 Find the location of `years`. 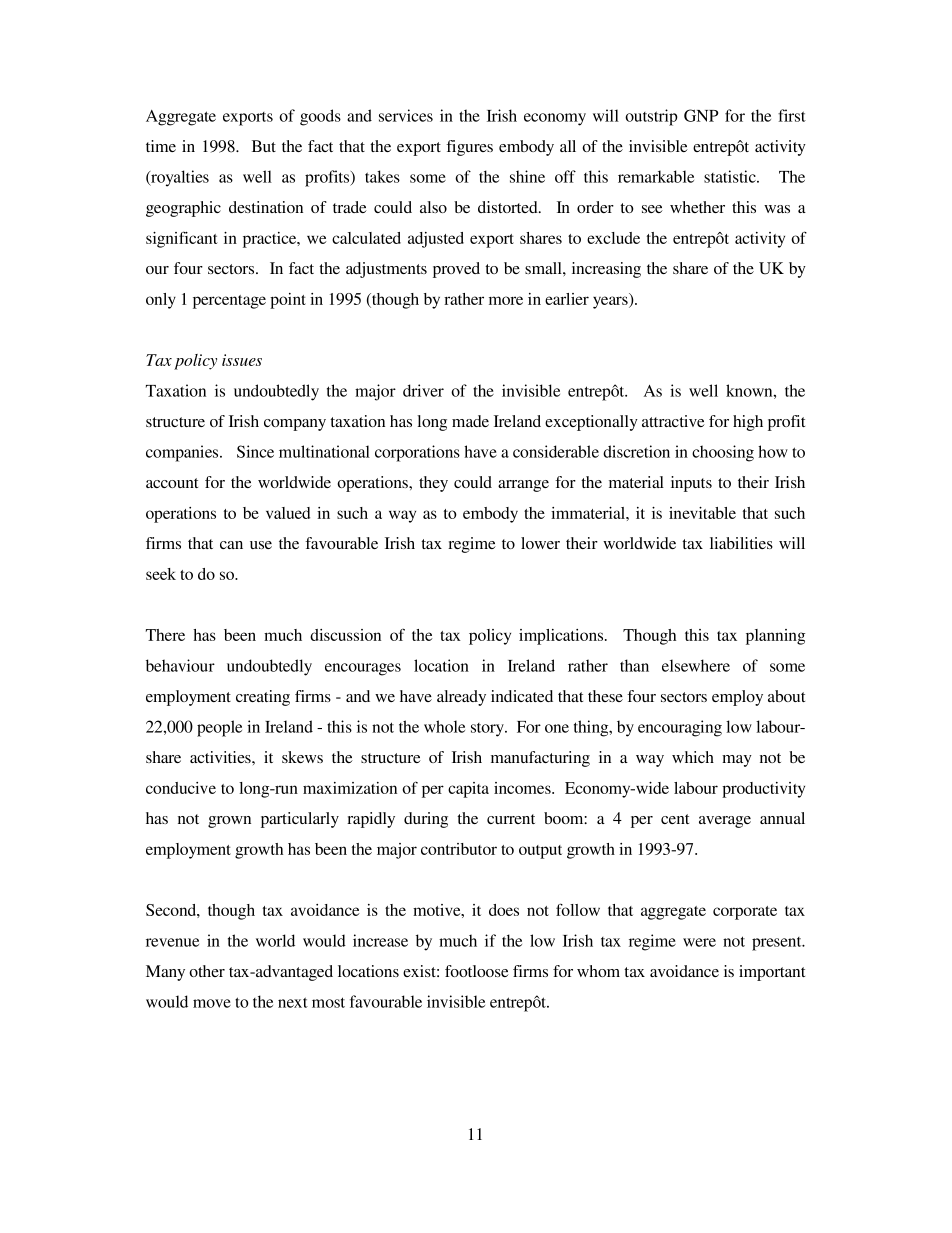

years is located at coordinates (611, 302).
